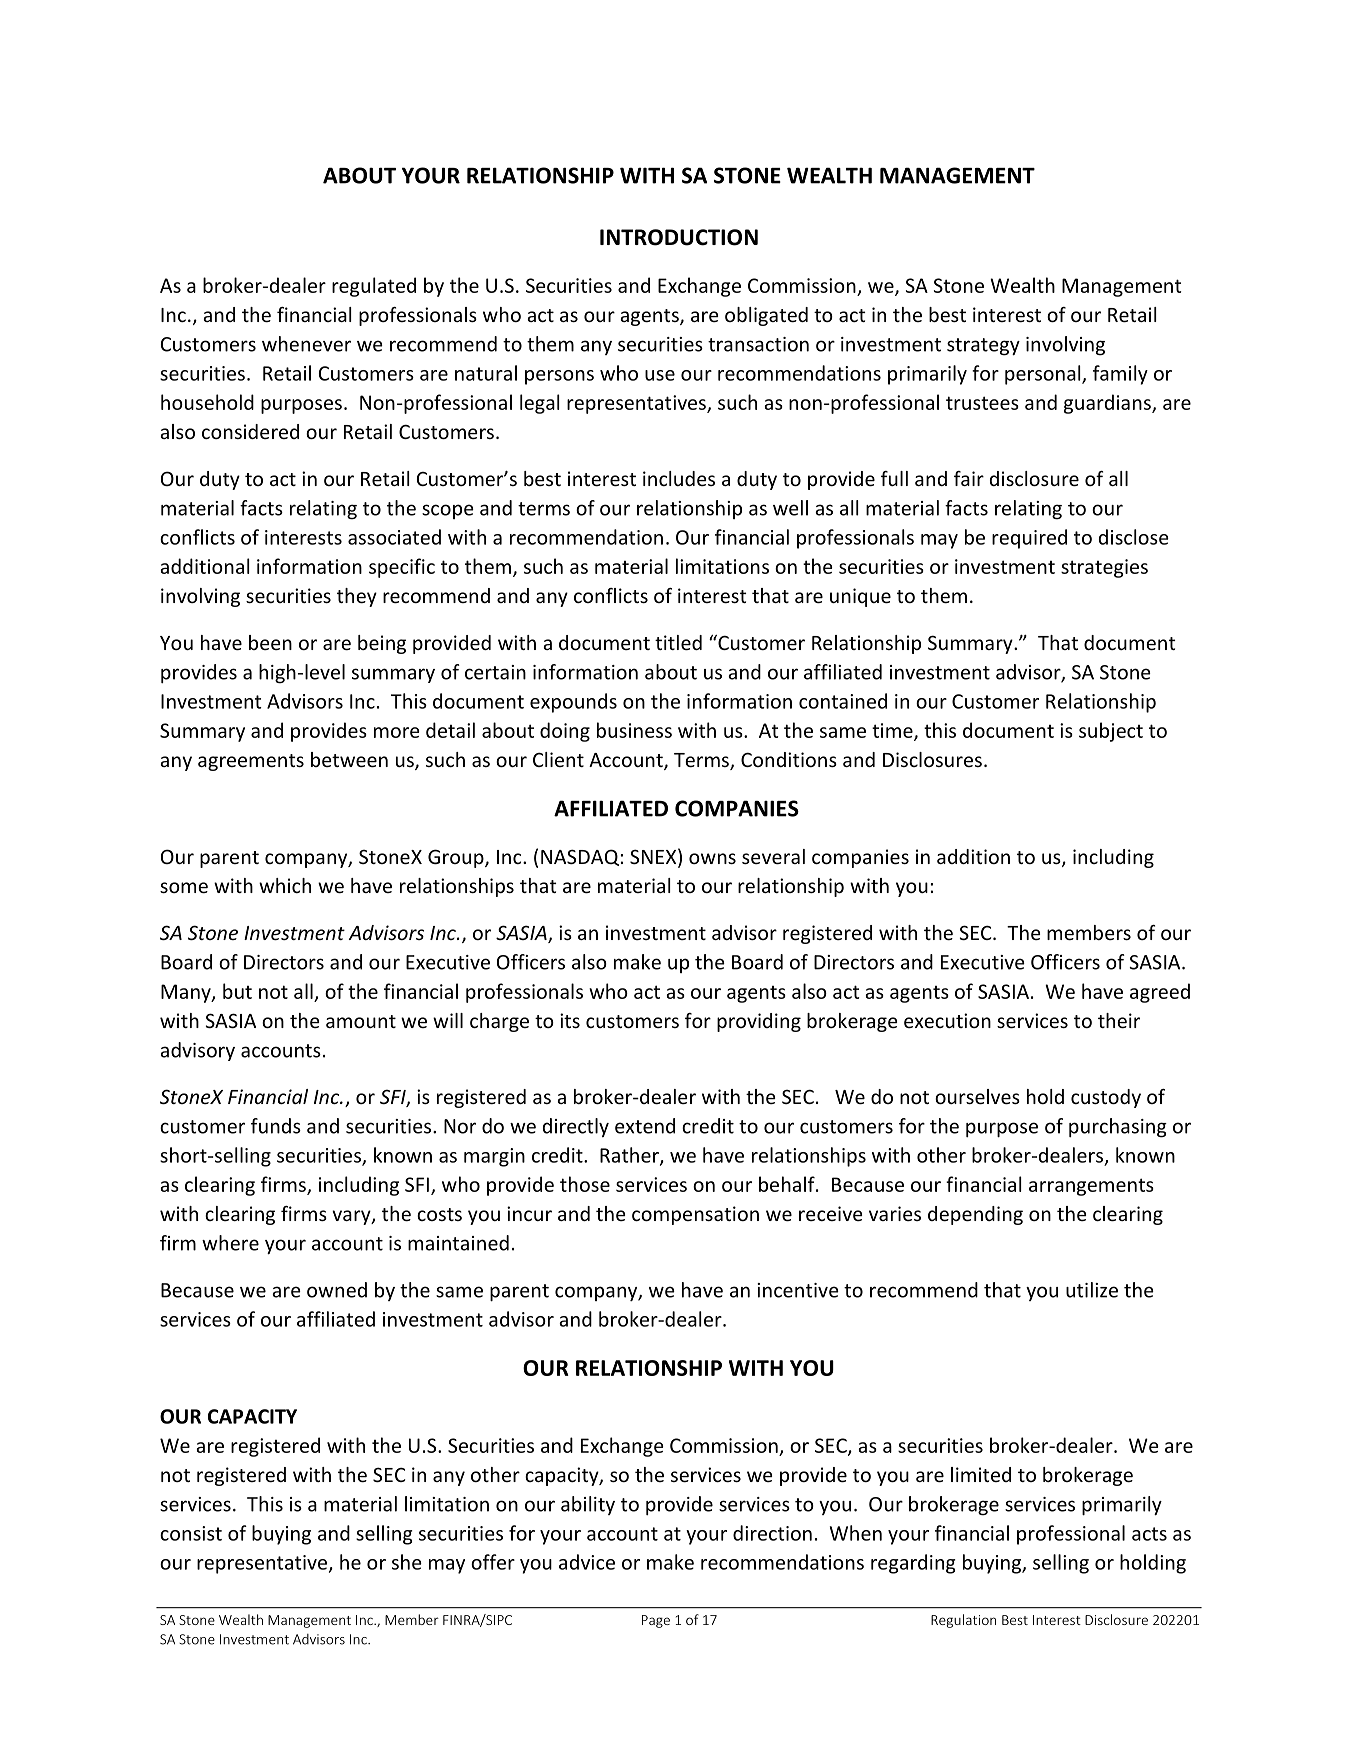 Image resolution: width=1358 pixels, height=1758 pixels. Describe the element at coordinates (407, 1562) in the document. I see `she` at that location.
